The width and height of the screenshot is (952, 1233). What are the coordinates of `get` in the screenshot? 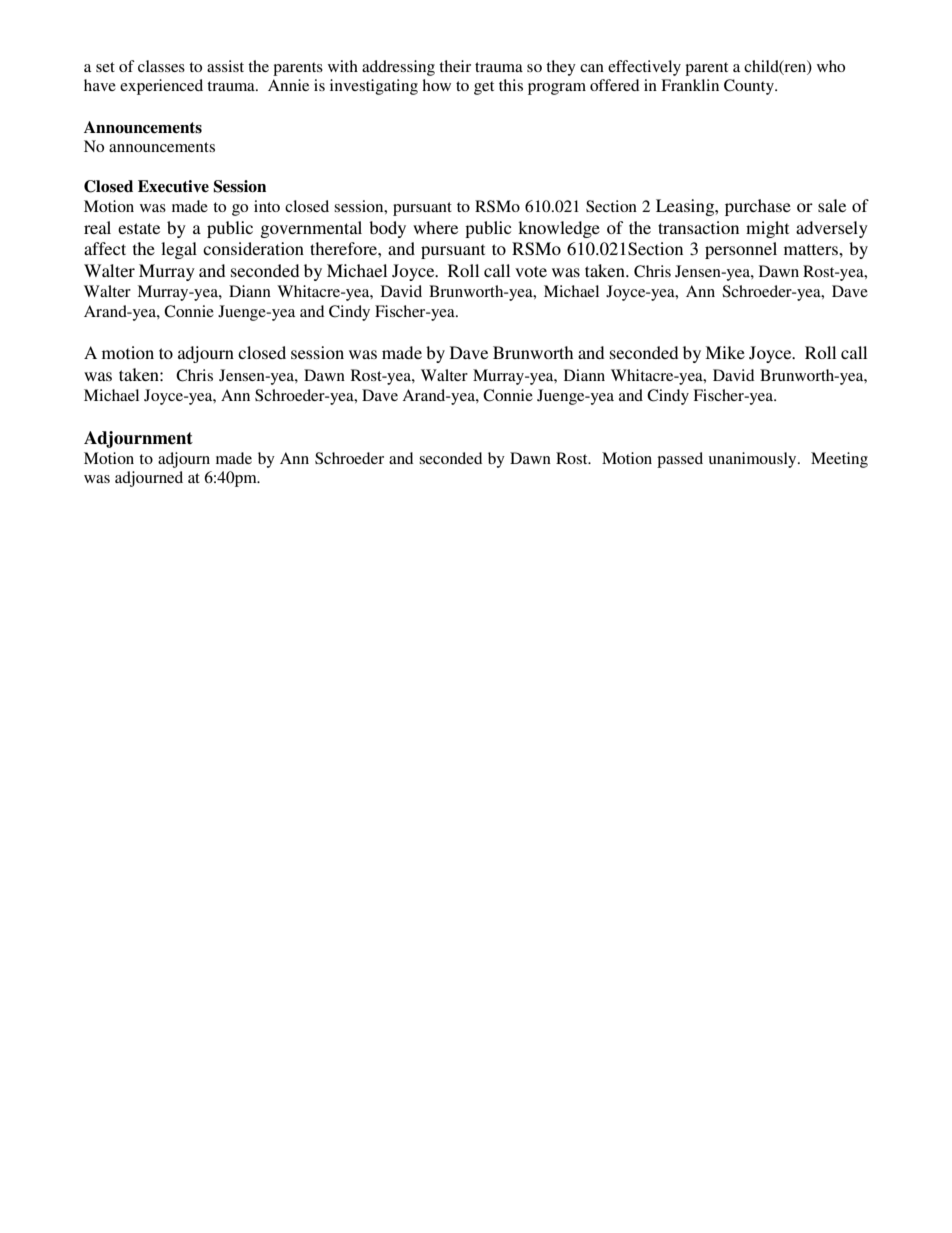 It's located at (484, 88).
